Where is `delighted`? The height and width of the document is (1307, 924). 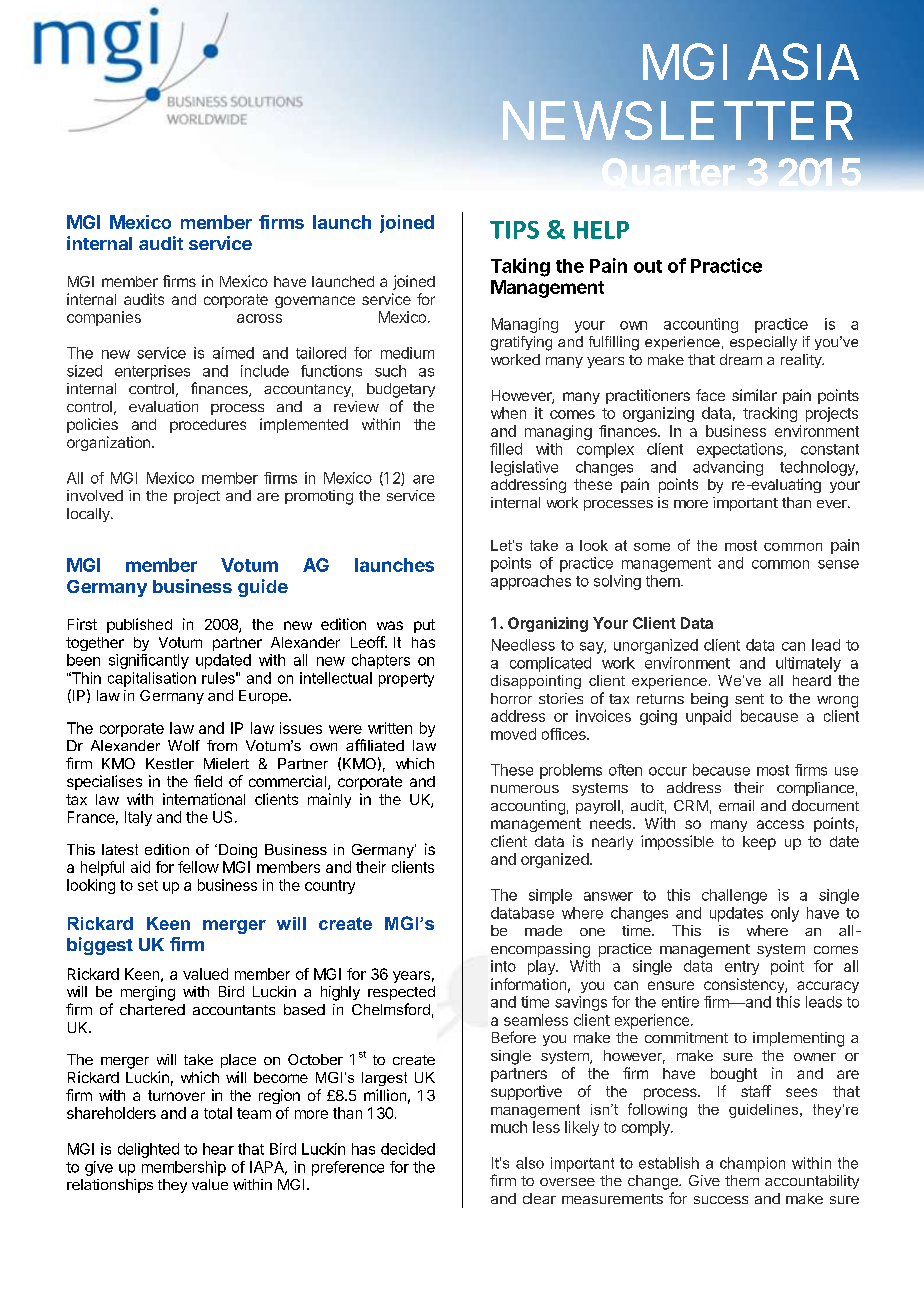 delighted is located at coordinates (148, 1150).
